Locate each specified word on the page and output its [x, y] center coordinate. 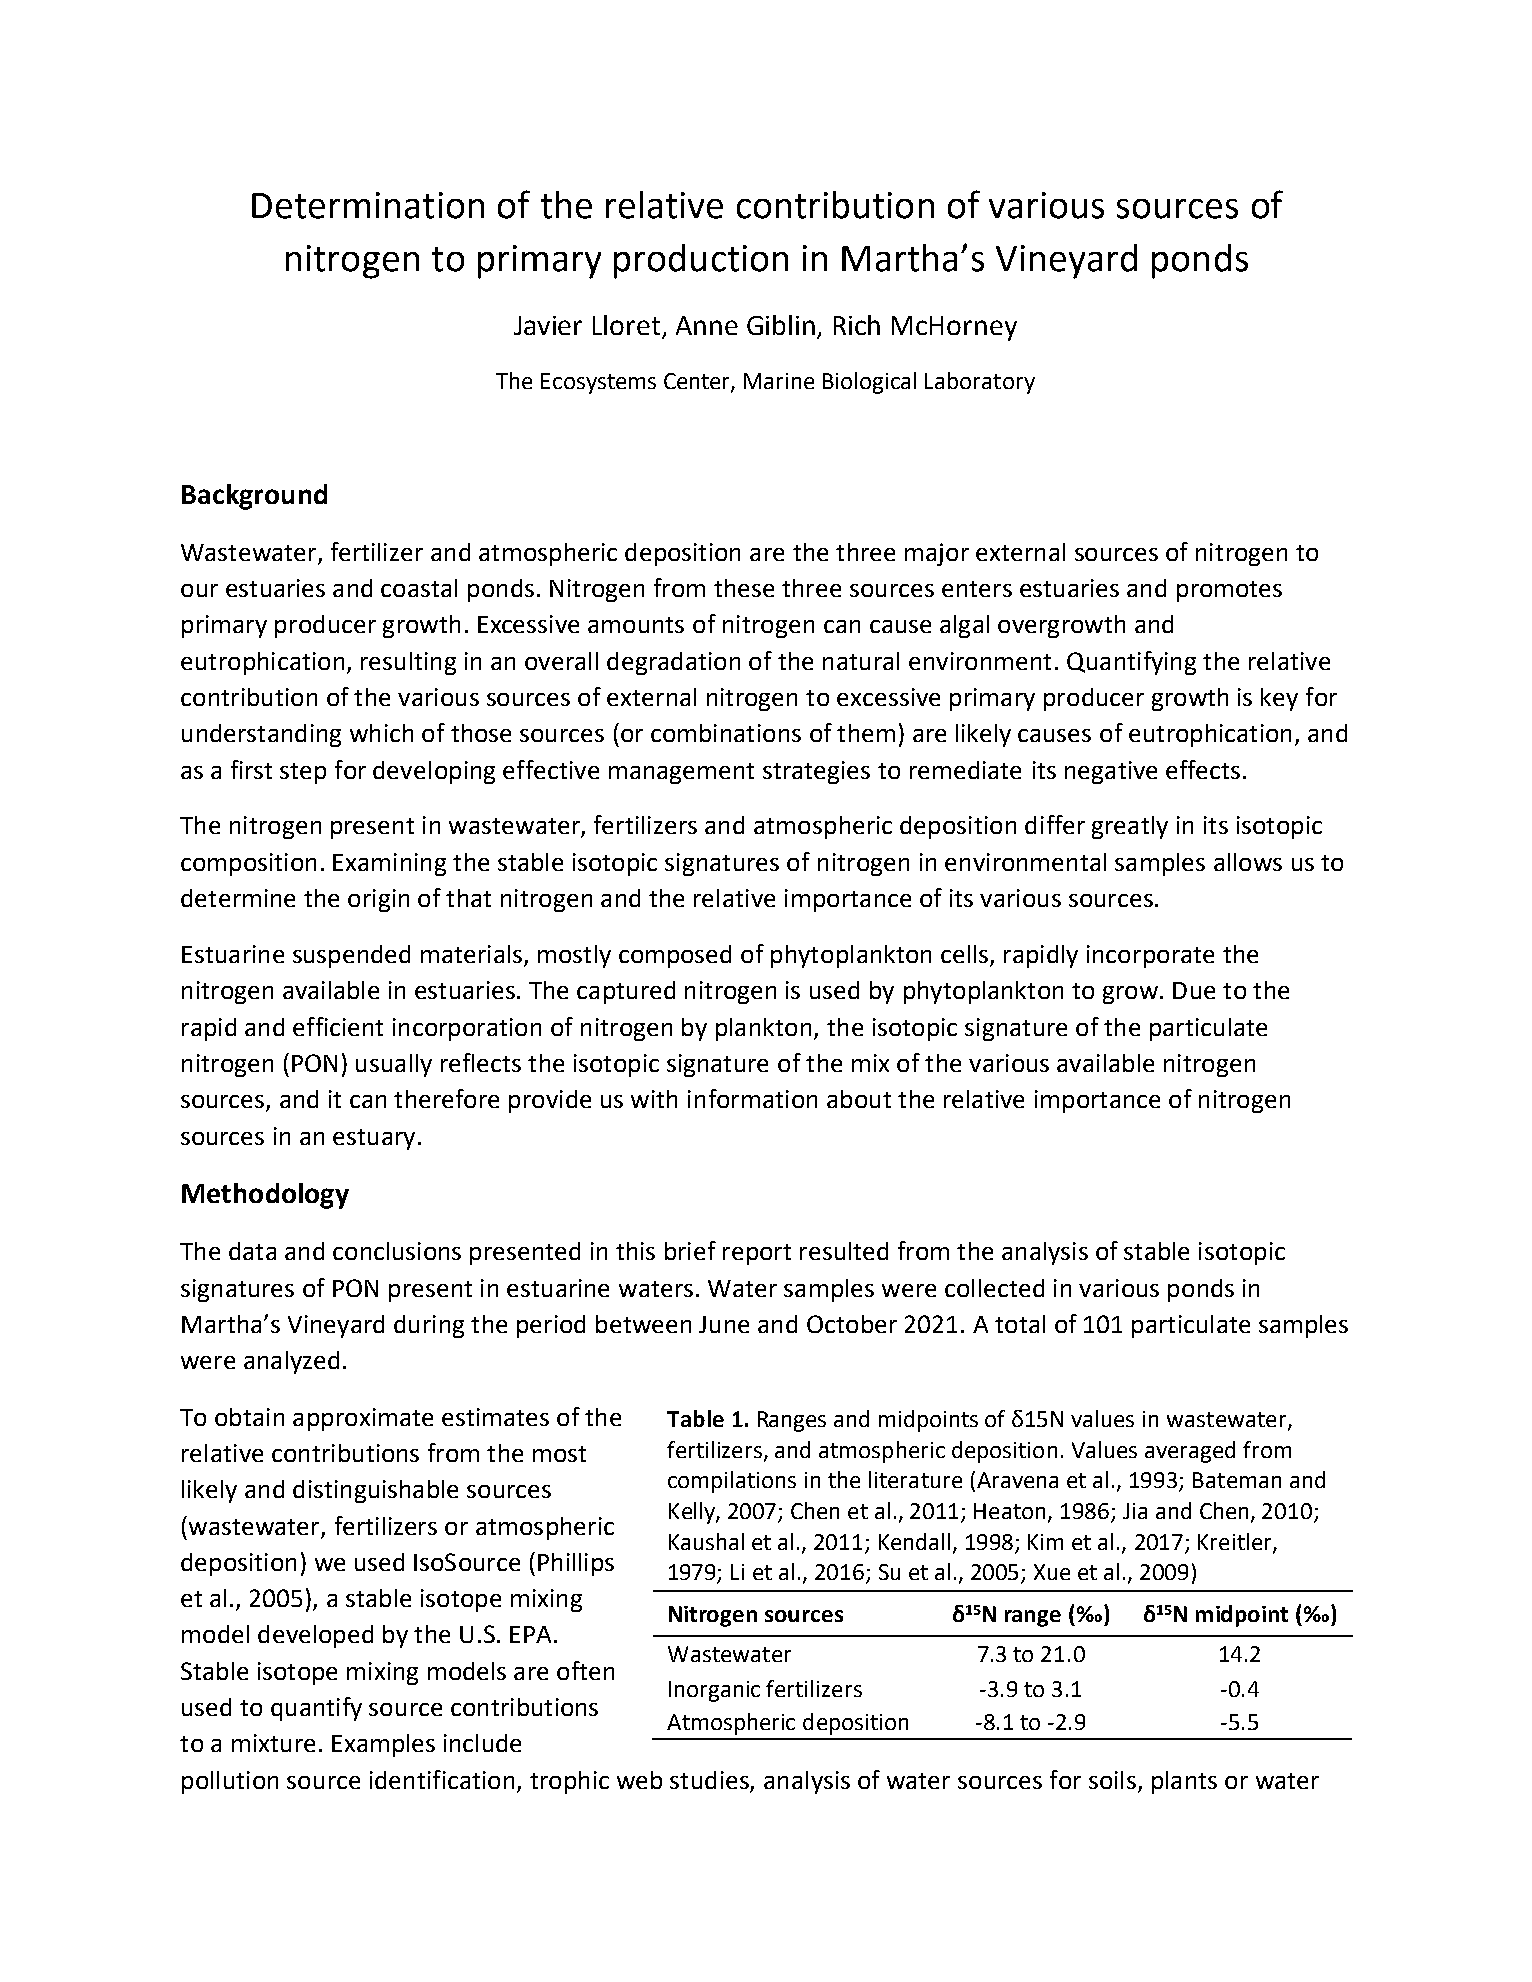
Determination [368, 205]
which [381, 733]
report [757, 1254]
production [701, 261]
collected [994, 1288]
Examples [383, 1745]
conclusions [397, 1251]
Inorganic [714, 1691]
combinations [726, 733]
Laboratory [980, 383]
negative [1111, 772]
